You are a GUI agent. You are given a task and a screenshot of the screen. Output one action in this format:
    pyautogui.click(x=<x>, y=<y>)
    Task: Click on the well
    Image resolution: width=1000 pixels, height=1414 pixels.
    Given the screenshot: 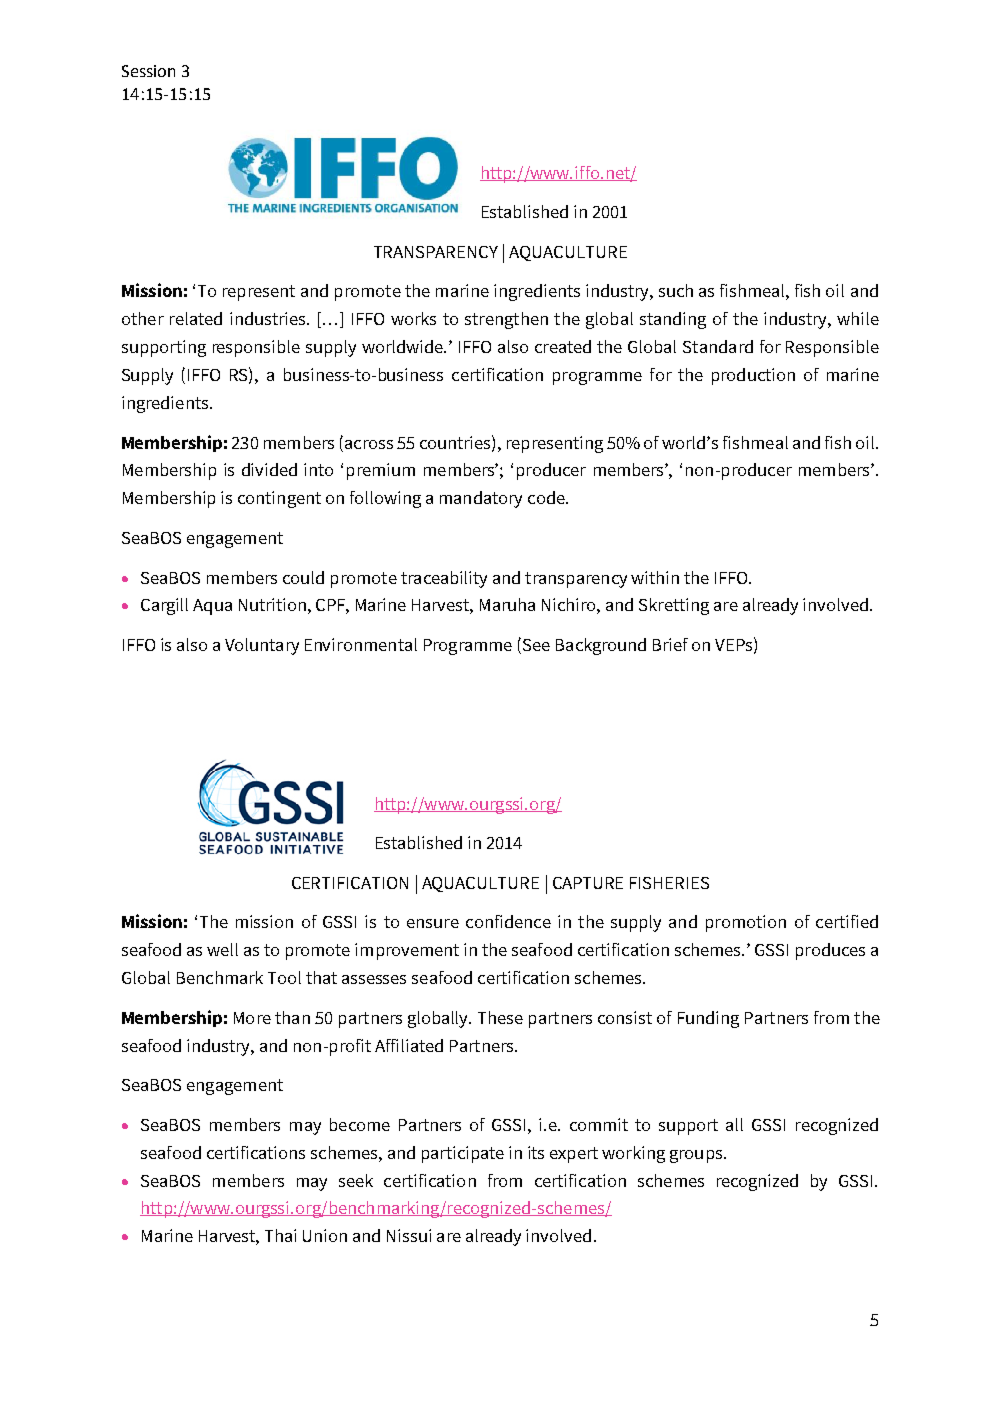 What is the action you would take?
    pyautogui.click(x=222, y=949)
